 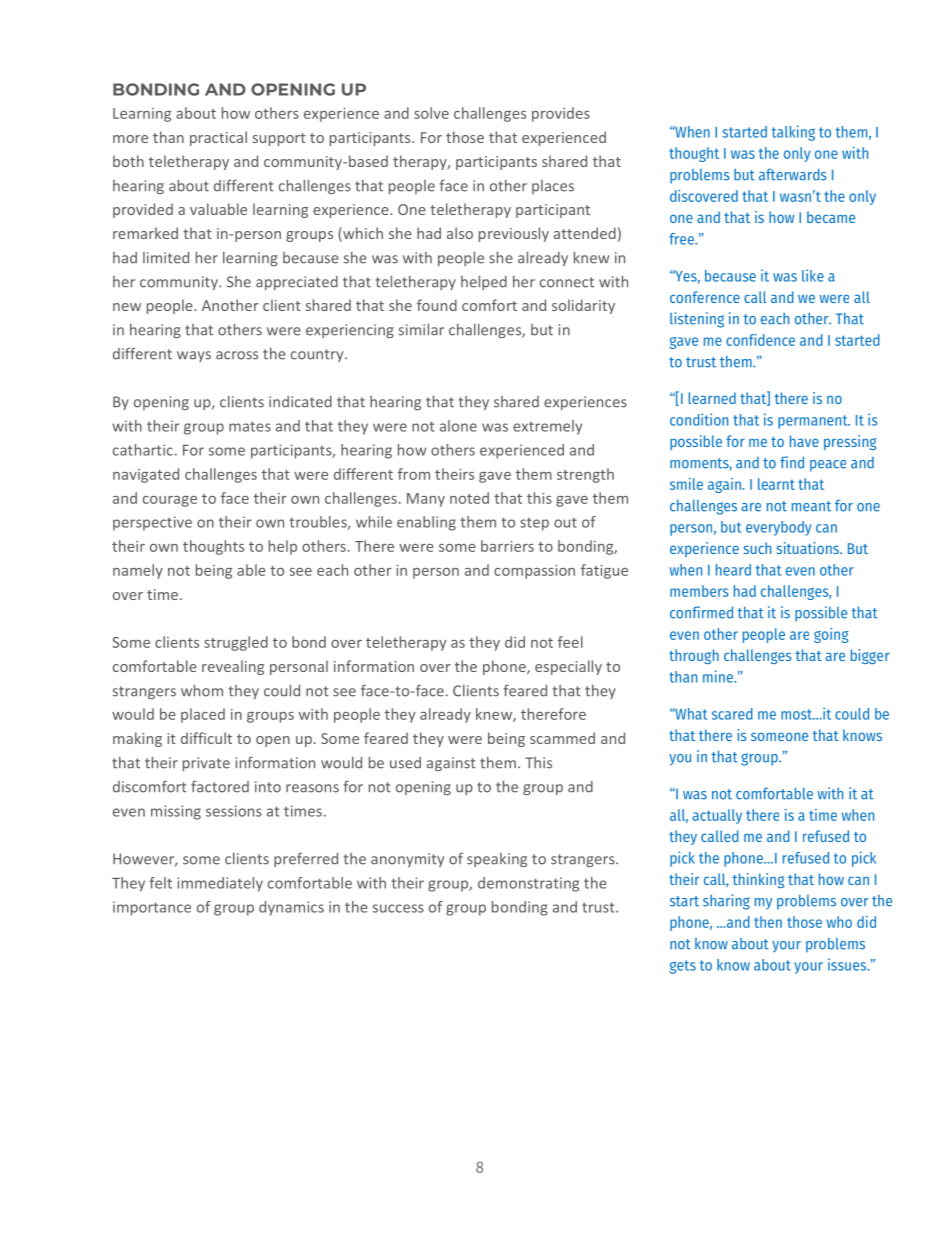 I want to click on provides, so click(x=561, y=114).
